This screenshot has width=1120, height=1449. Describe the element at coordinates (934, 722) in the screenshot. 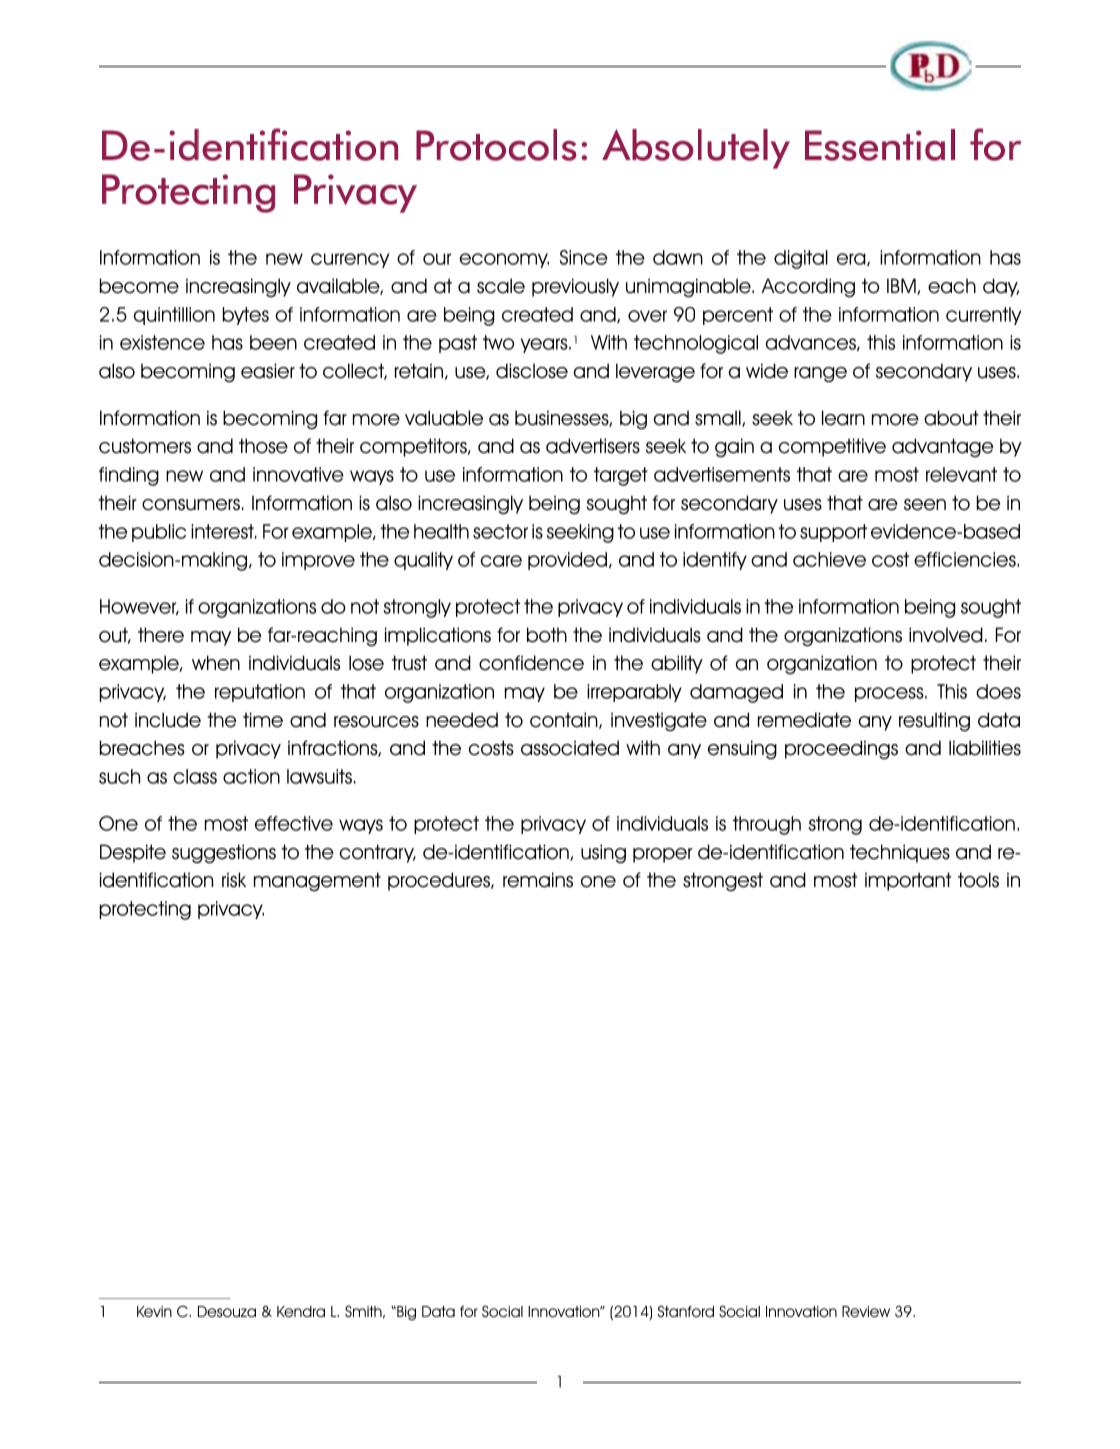

I see `resulting` at that location.
